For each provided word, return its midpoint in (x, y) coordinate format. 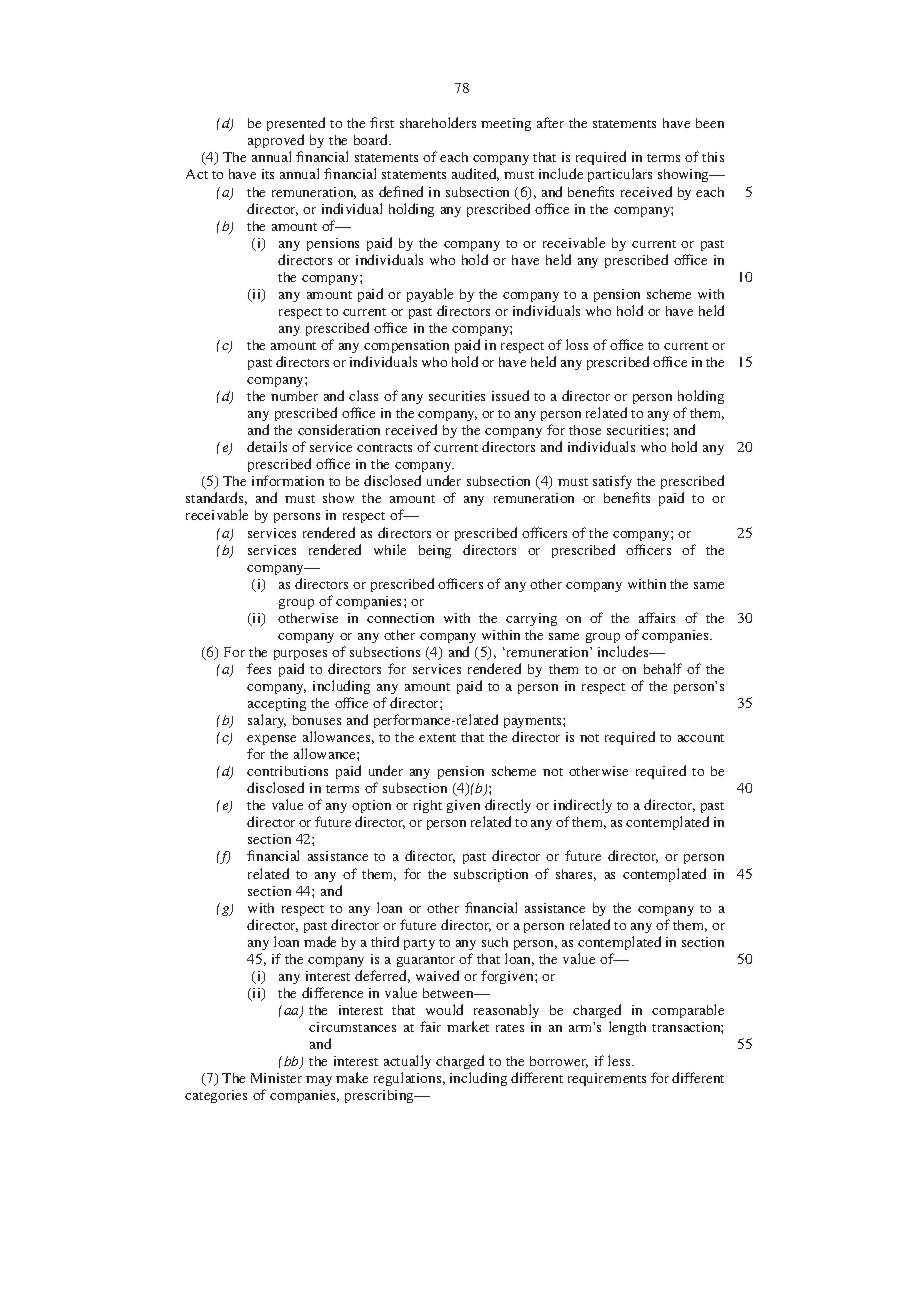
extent (437, 738)
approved (276, 143)
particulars (620, 175)
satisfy (612, 482)
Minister (276, 1078)
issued (510, 395)
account (701, 738)
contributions (287, 771)
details (267, 446)
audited (475, 174)
